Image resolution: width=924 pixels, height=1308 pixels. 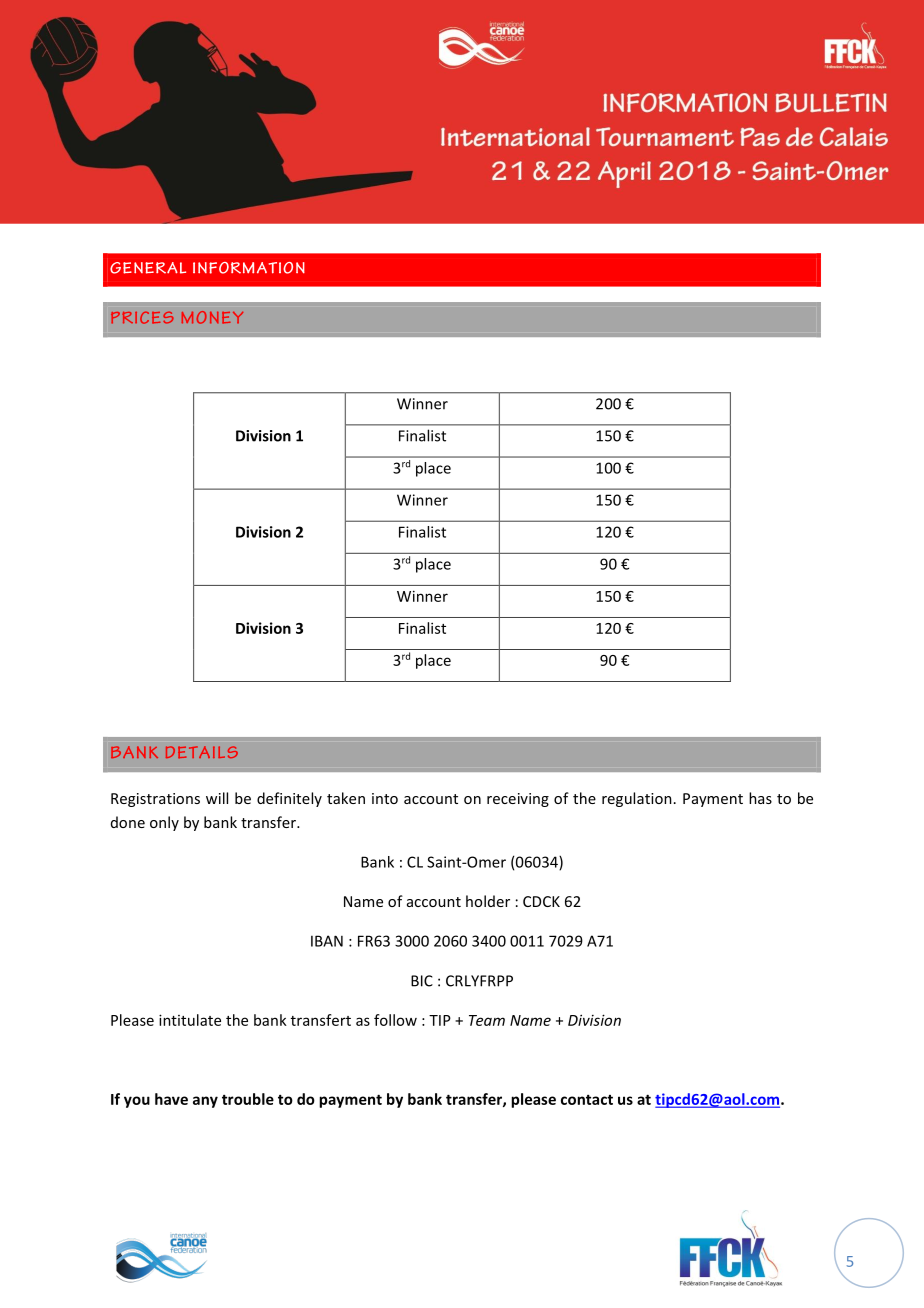 I want to click on any, so click(x=205, y=1102).
